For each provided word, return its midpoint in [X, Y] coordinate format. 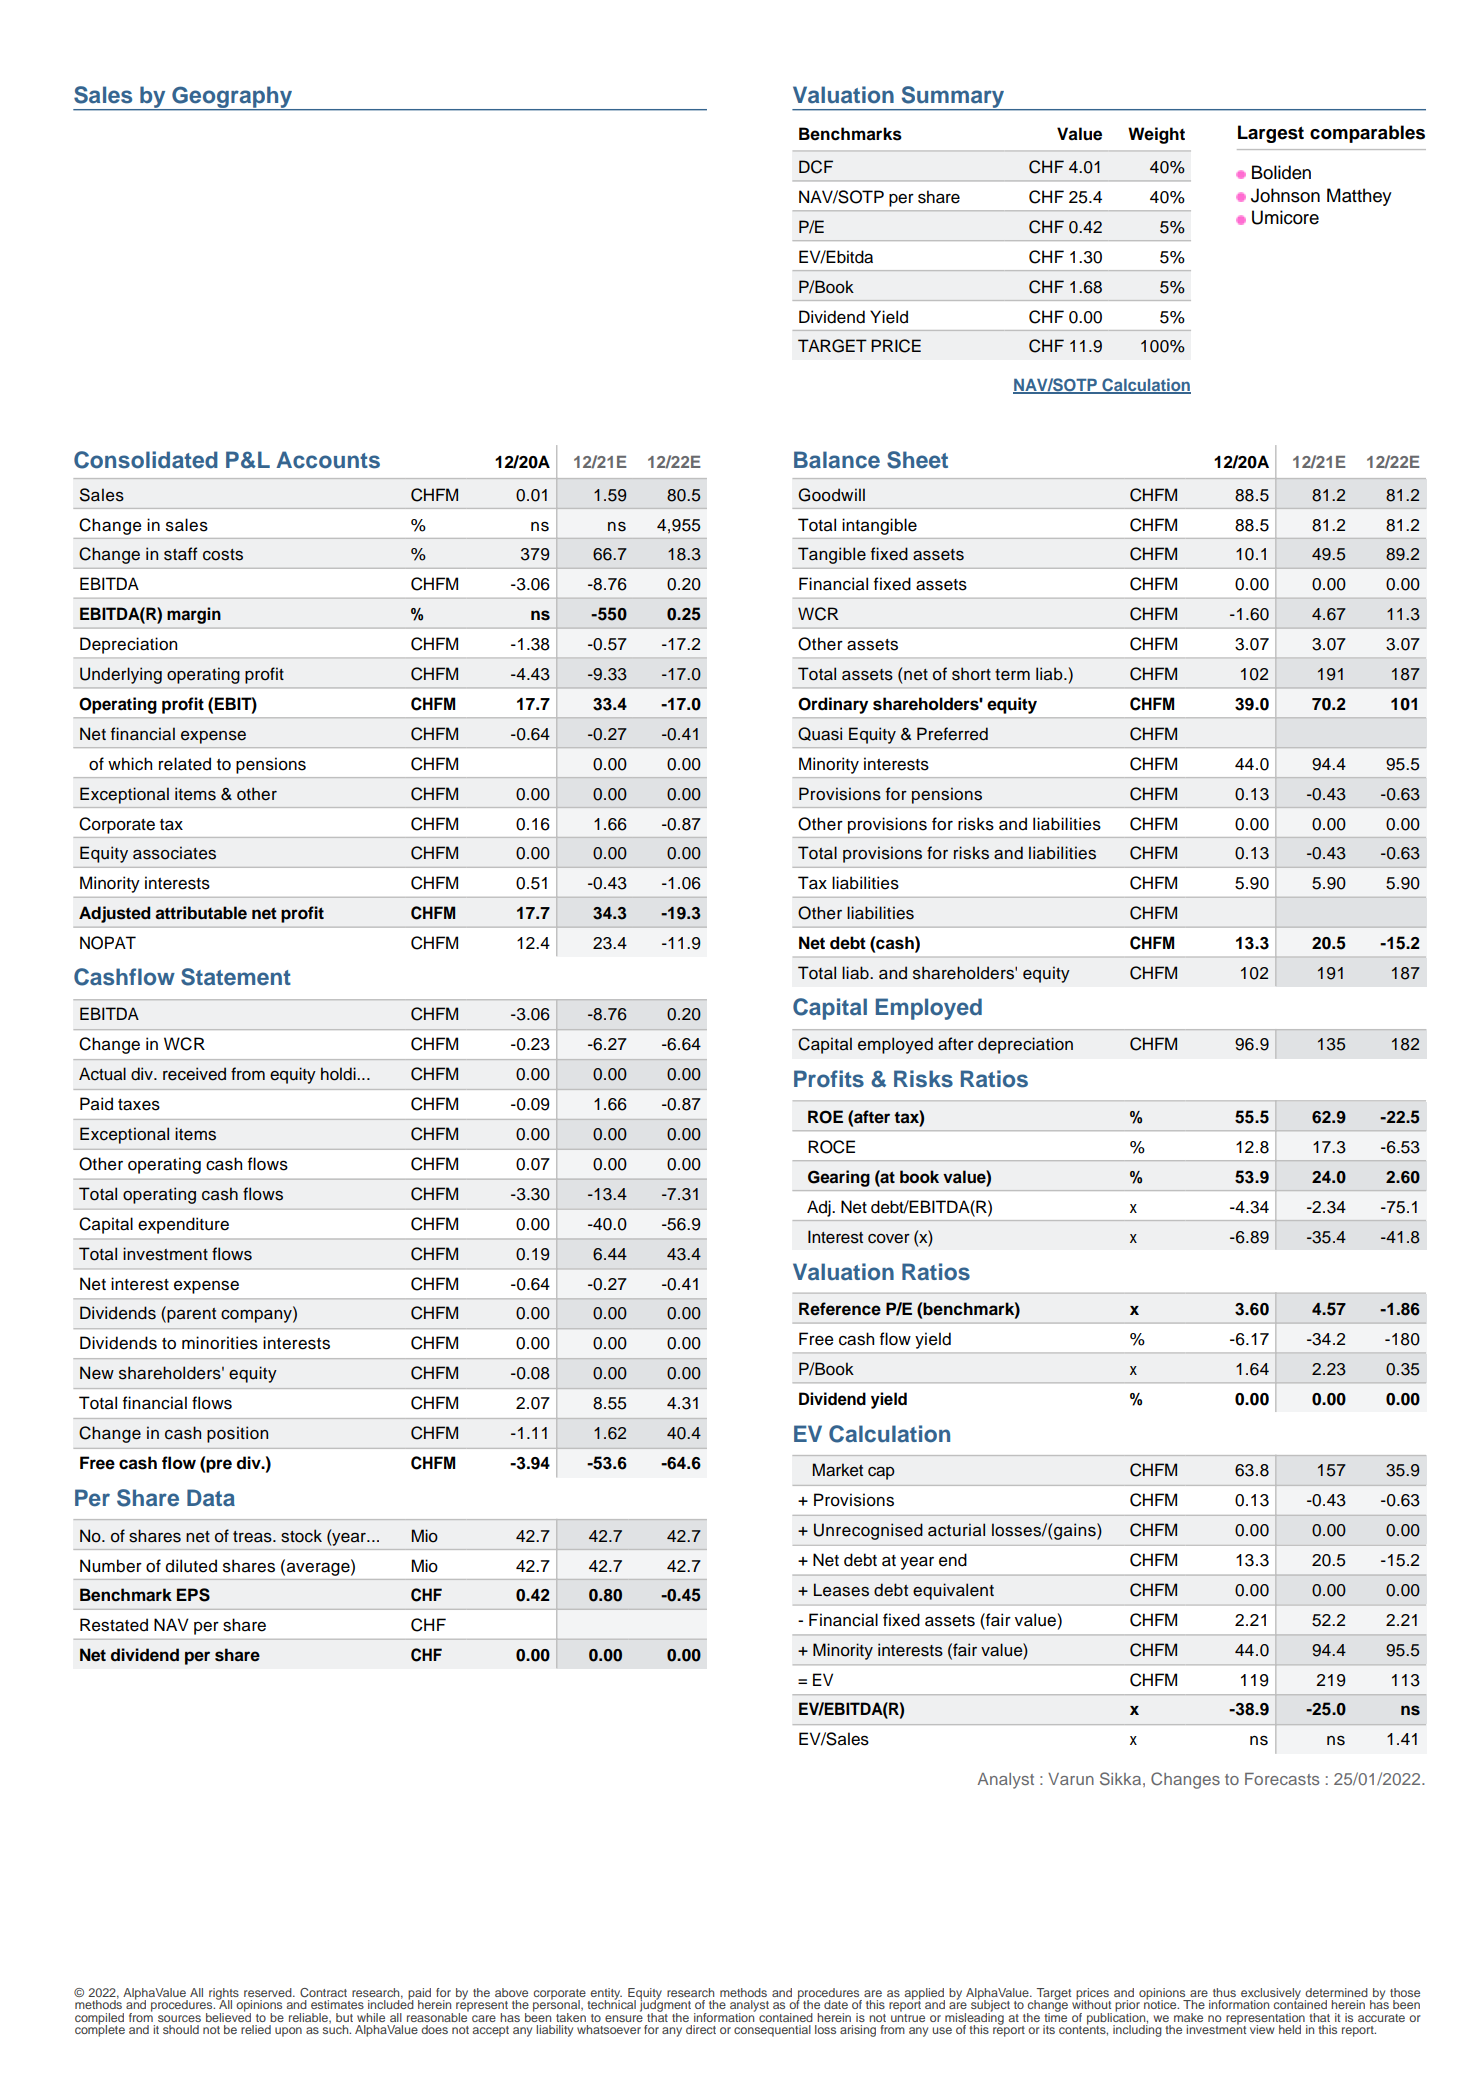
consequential [772, 2031]
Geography [232, 98]
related [185, 764]
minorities [220, 1343]
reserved [269, 1992]
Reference [840, 1309]
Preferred [952, 734]
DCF [816, 167]
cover [889, 1239]
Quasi [820, 734]
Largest [1271, 134]
